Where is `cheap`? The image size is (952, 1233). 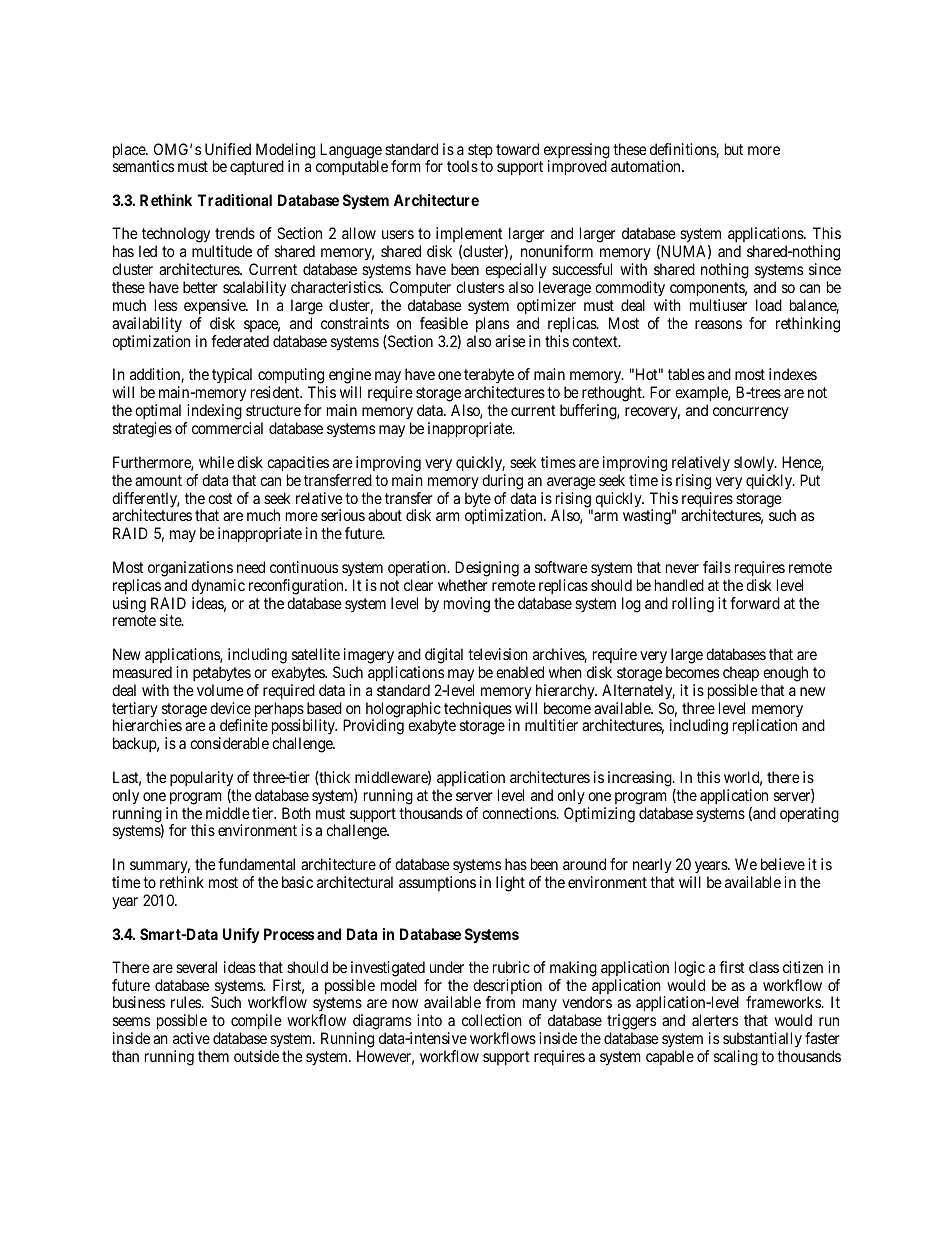 cheap is located at coordinates (741, 673).
